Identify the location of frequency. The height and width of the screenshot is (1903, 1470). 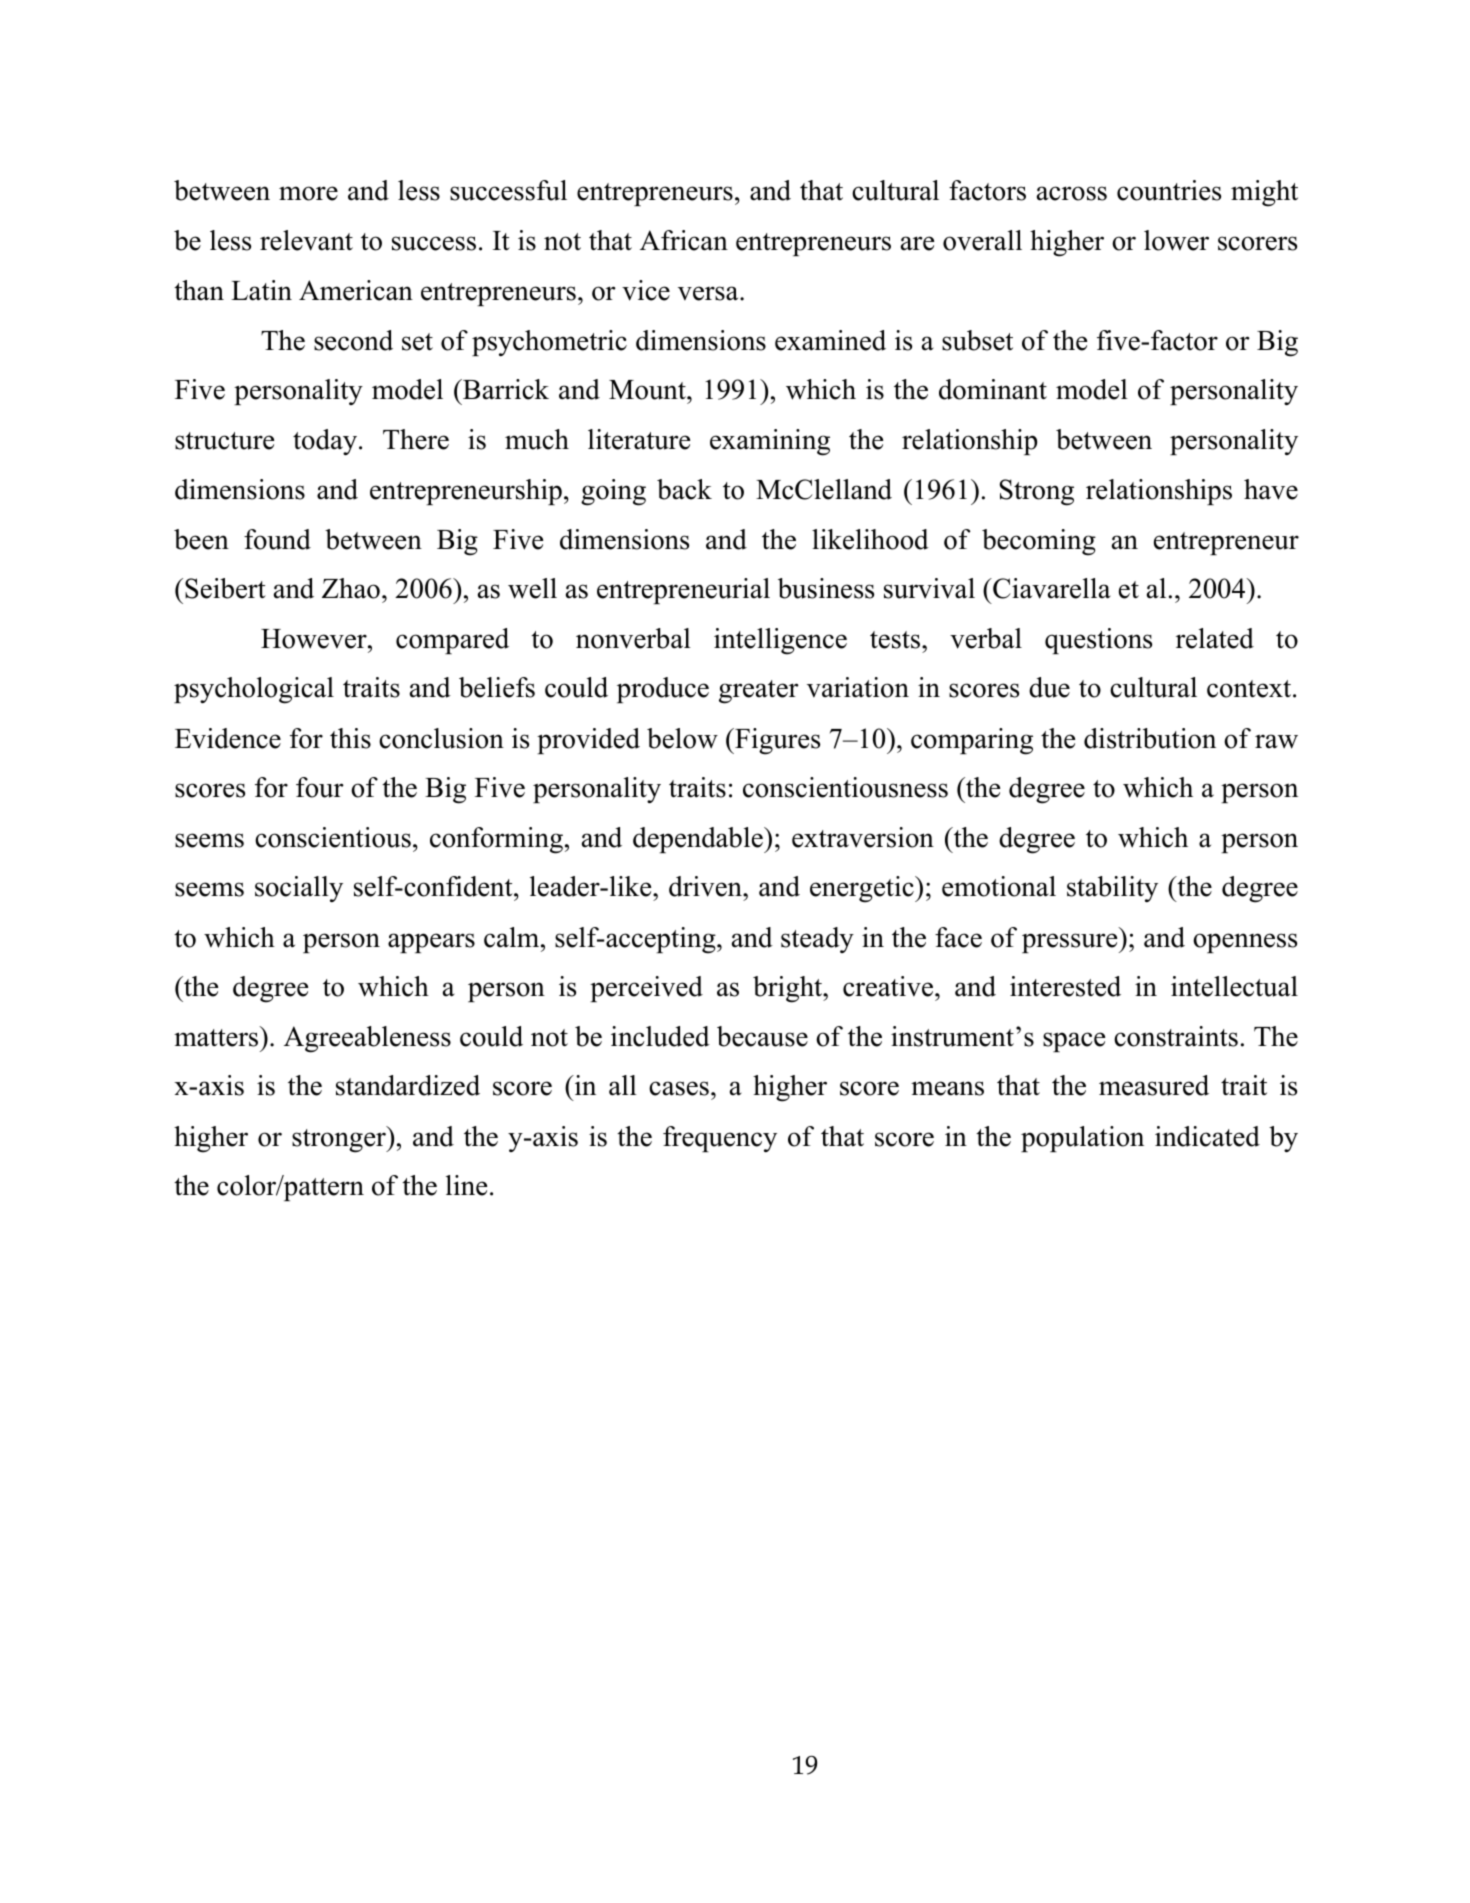
(720, 1139).
